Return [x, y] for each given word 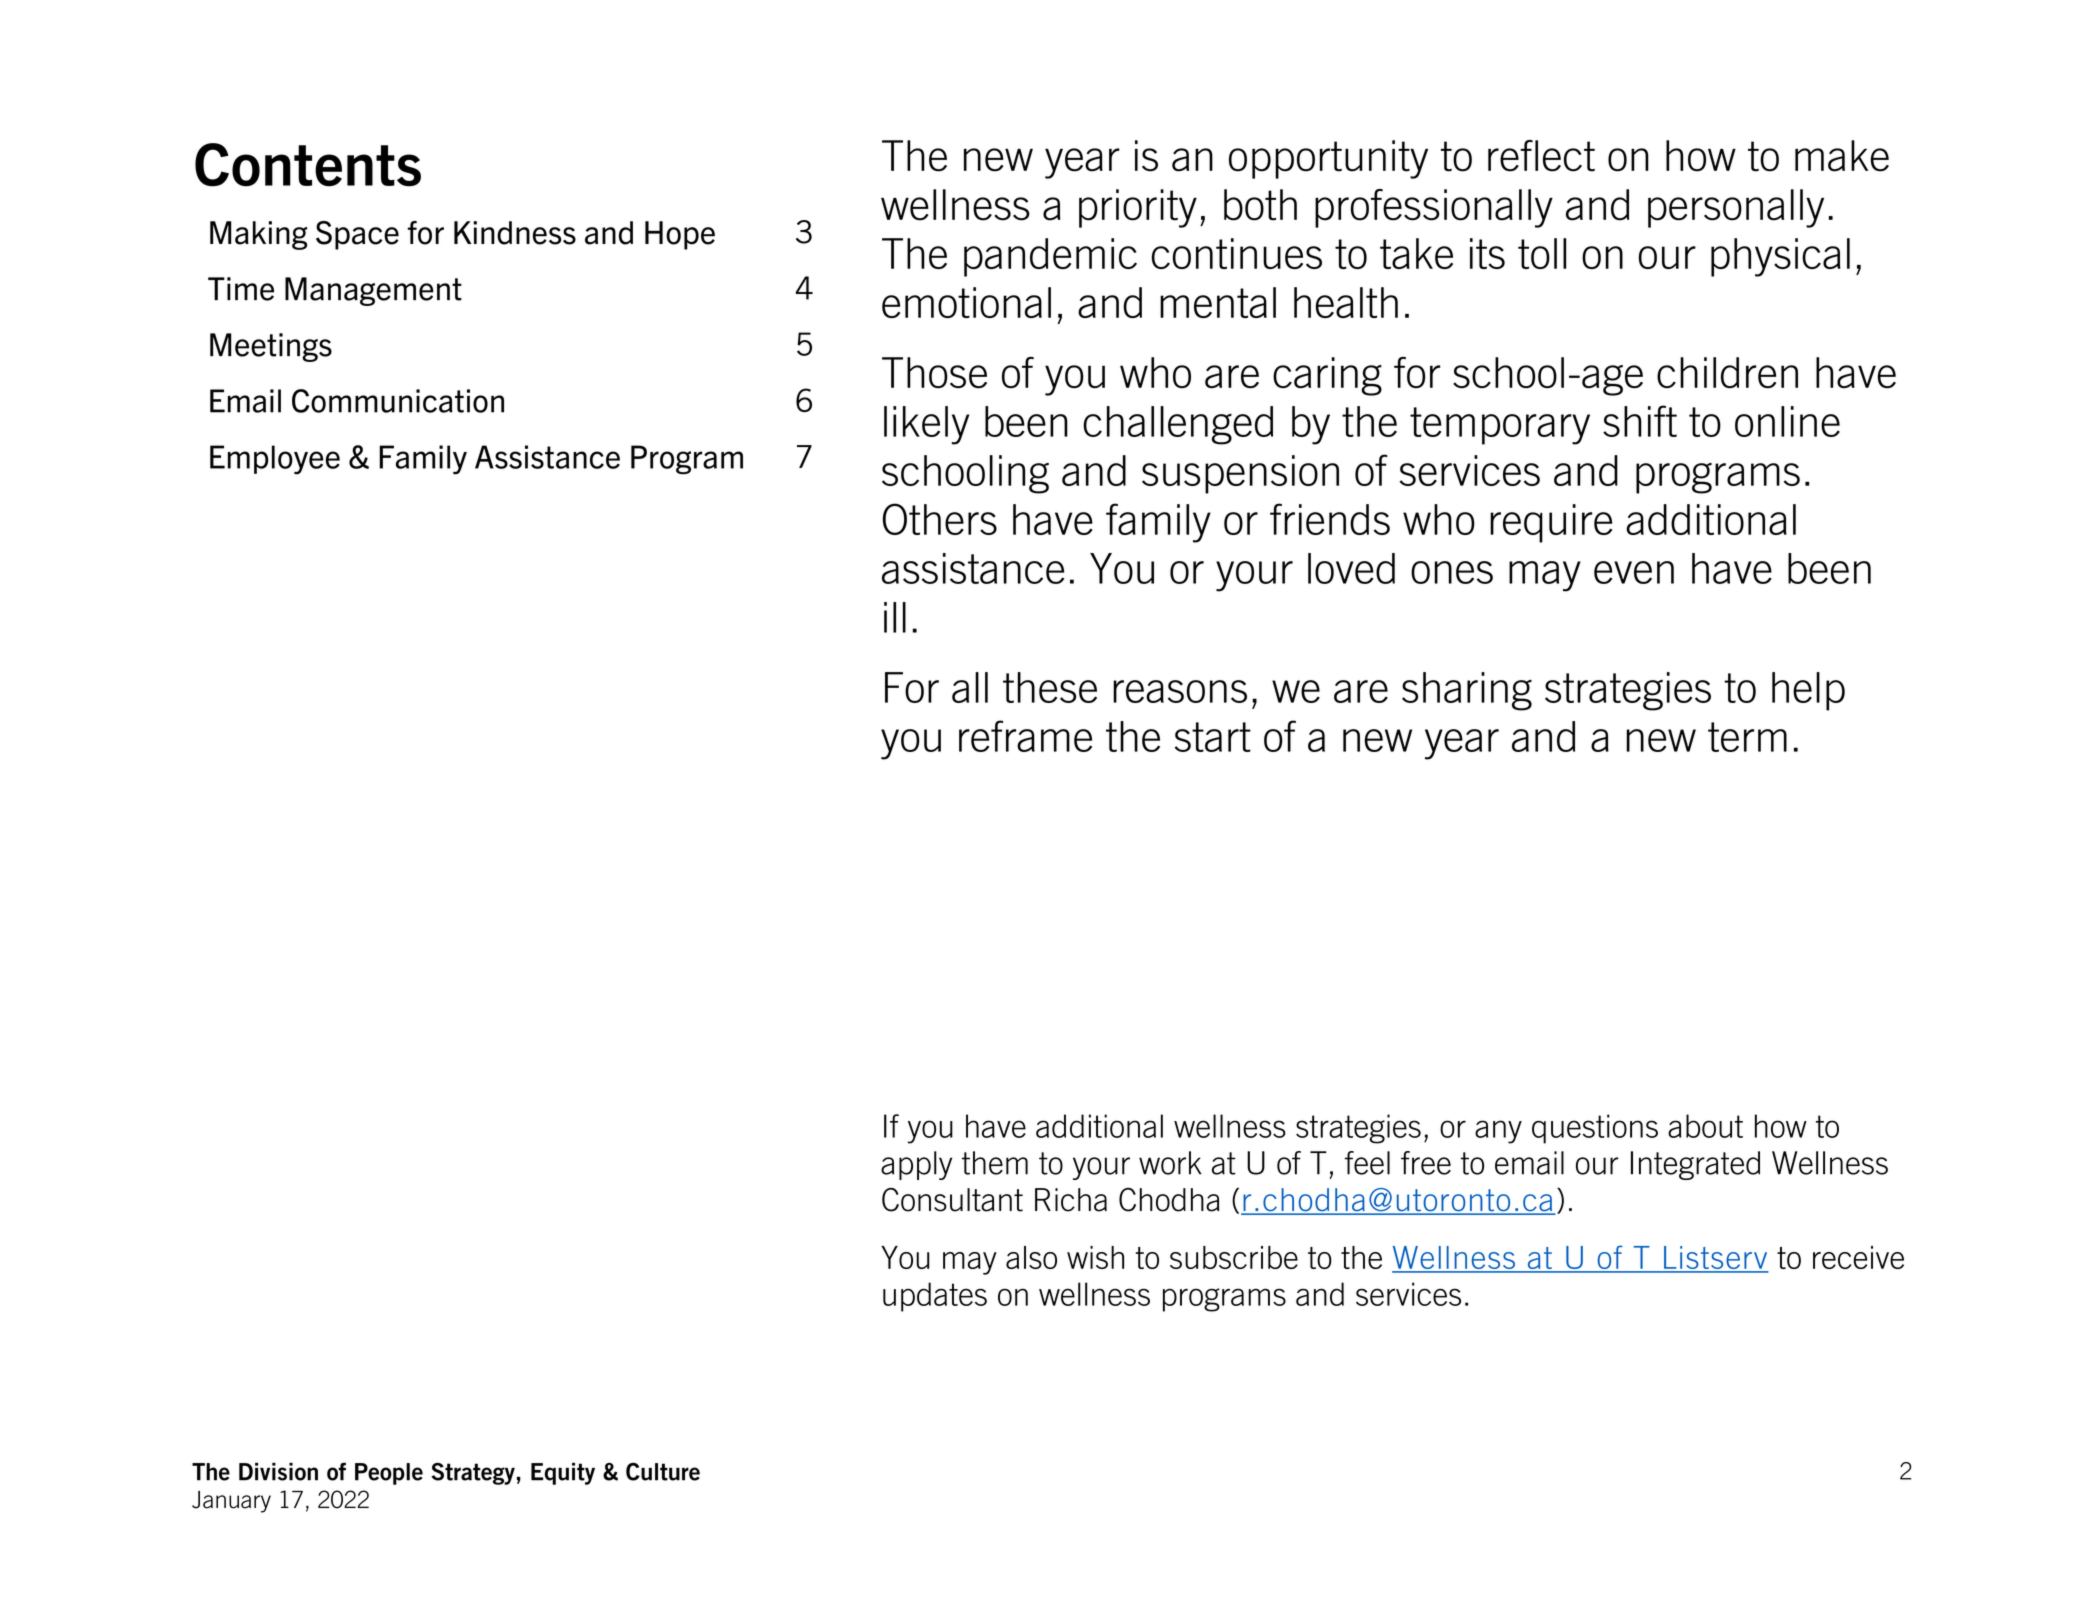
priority [1138, 208]
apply [916, 1165]
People [389, 1474]
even [1634, 572]
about [1705, 1126]
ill [895, 617]
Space [357, 235]
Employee [275, 460]
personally [1736, 208]
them [995, 1163]
